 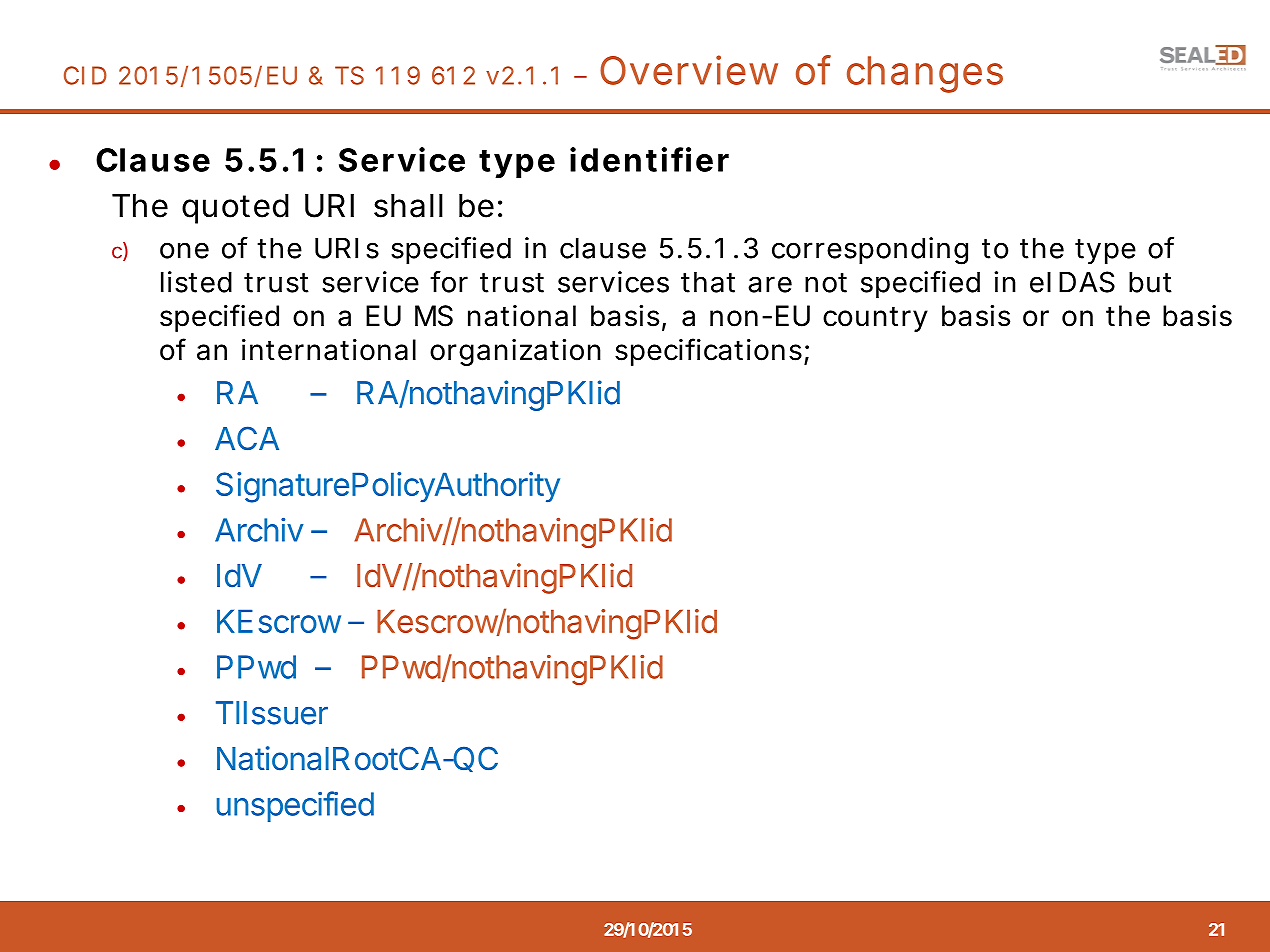 I want to click on changes, so click(x=925, y=74).
